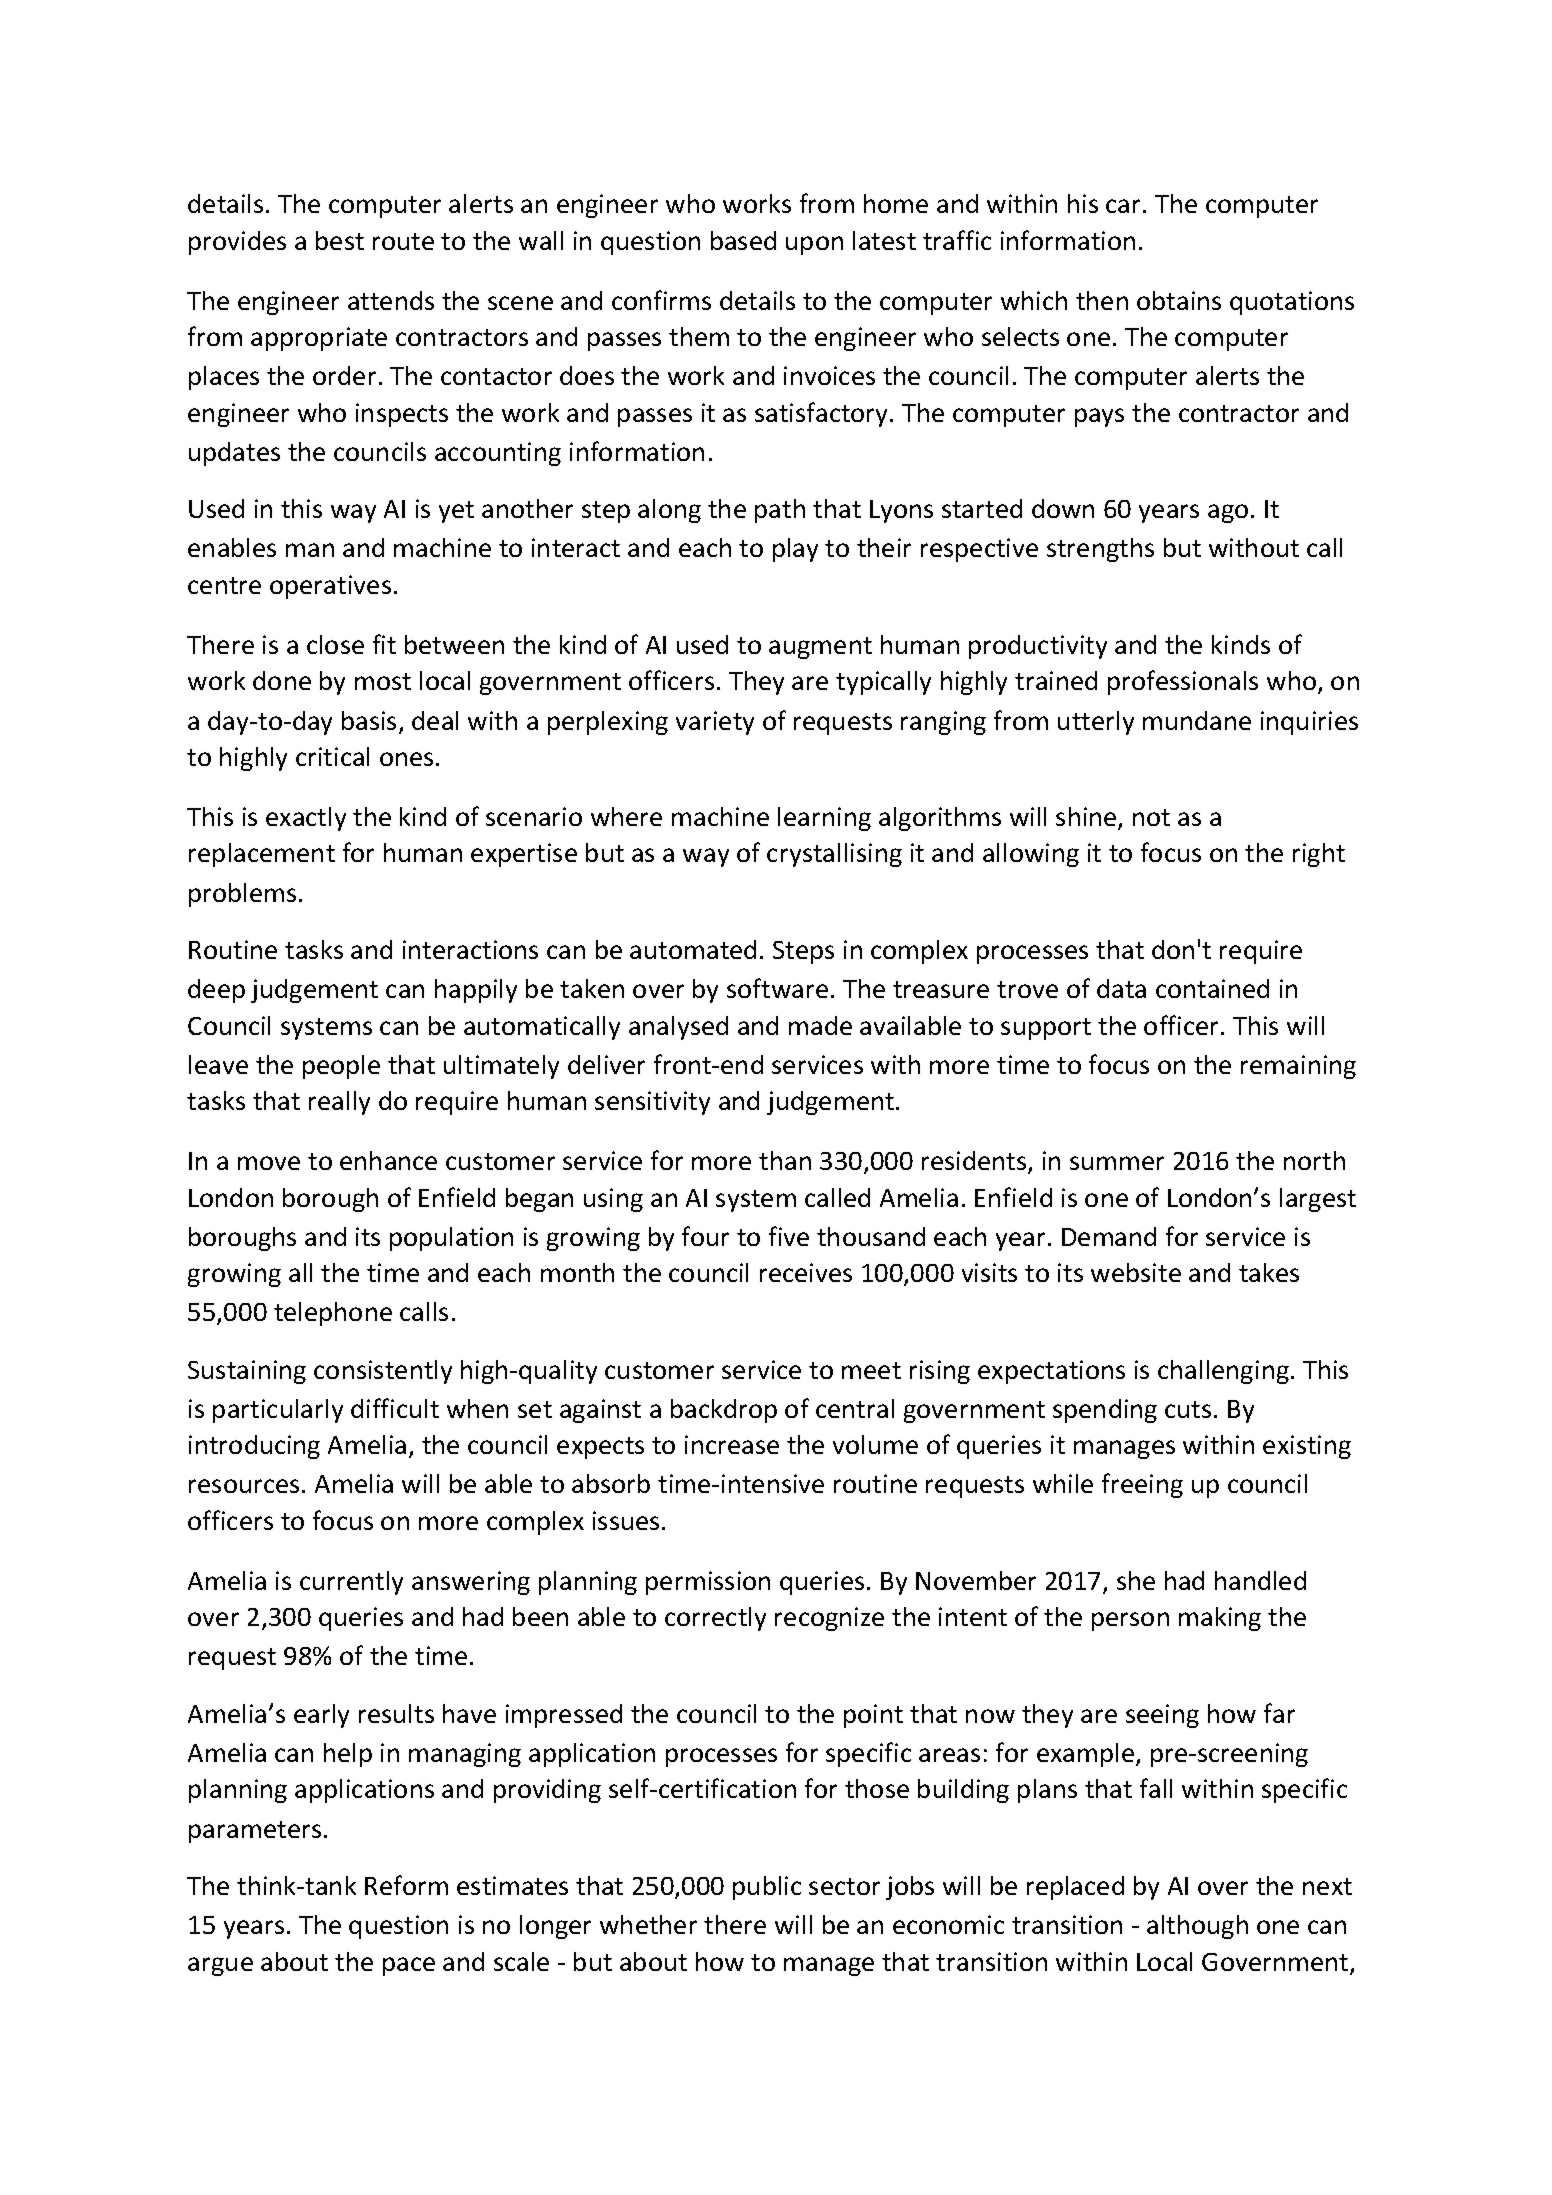  What do you see at coordinates (743, 240) in the document?
I see `based` at bounding box center [743, 240].
